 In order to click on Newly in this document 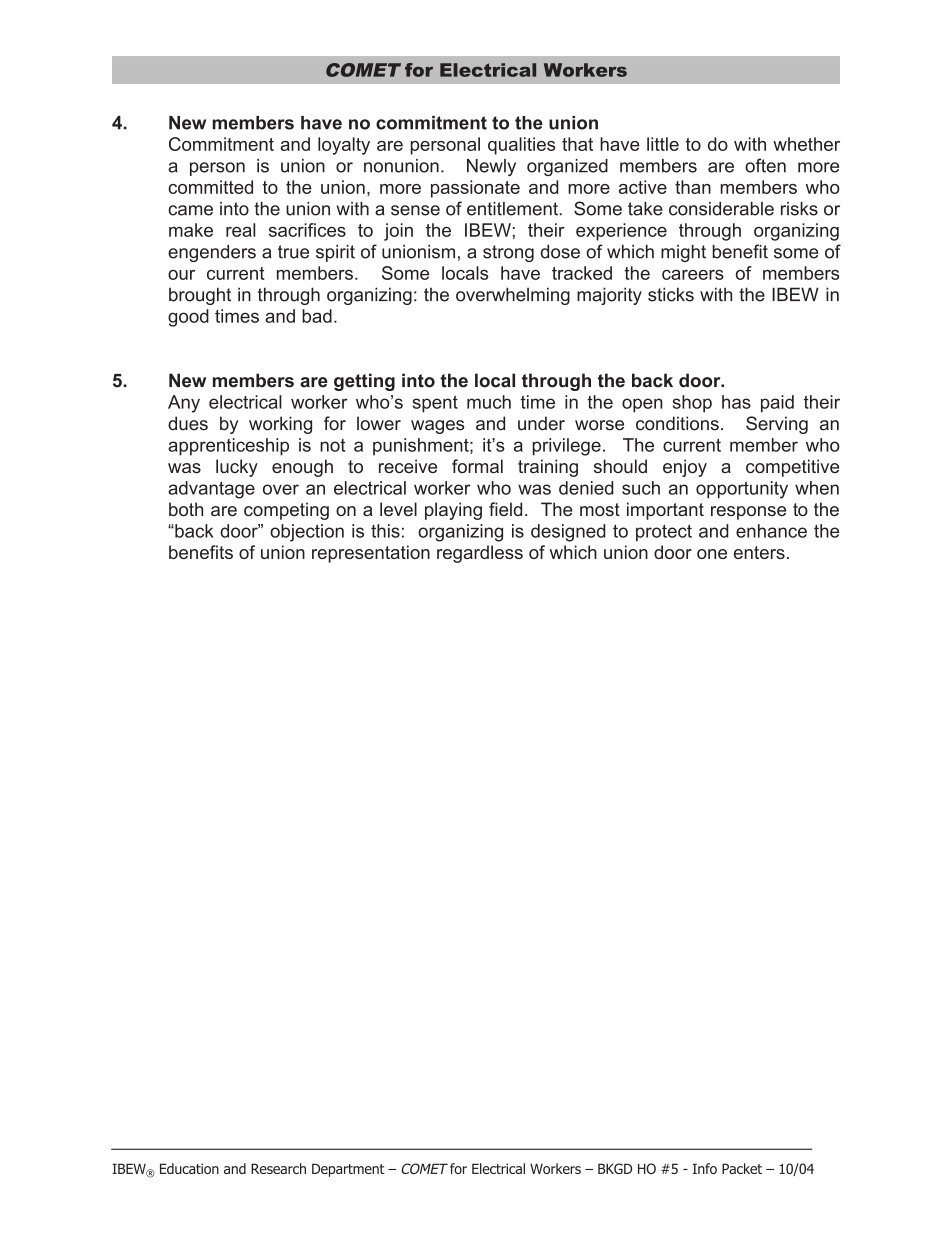, I will do `click(491, 167)`.
